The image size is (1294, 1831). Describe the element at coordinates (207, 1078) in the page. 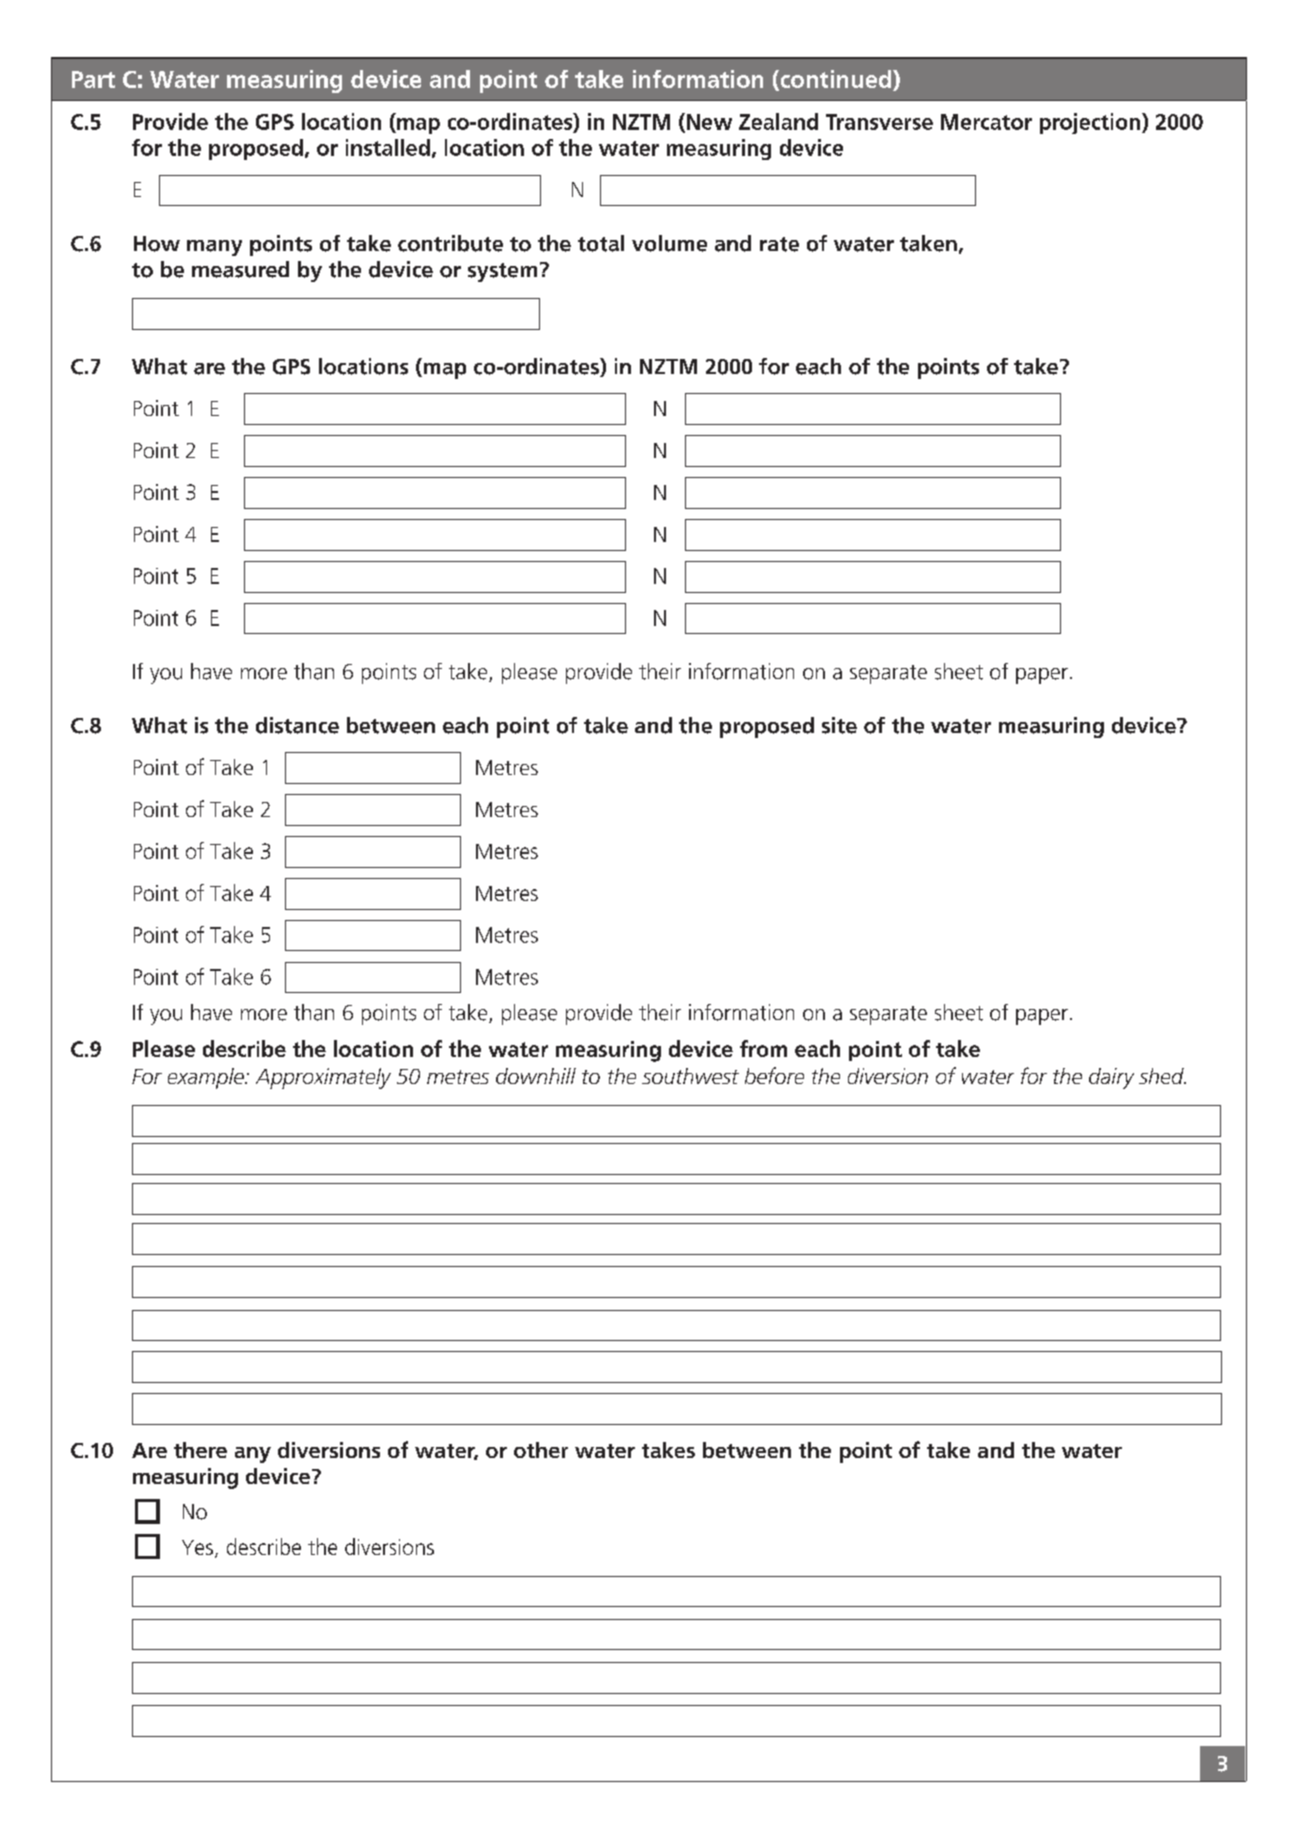

I see `example` at that location.
